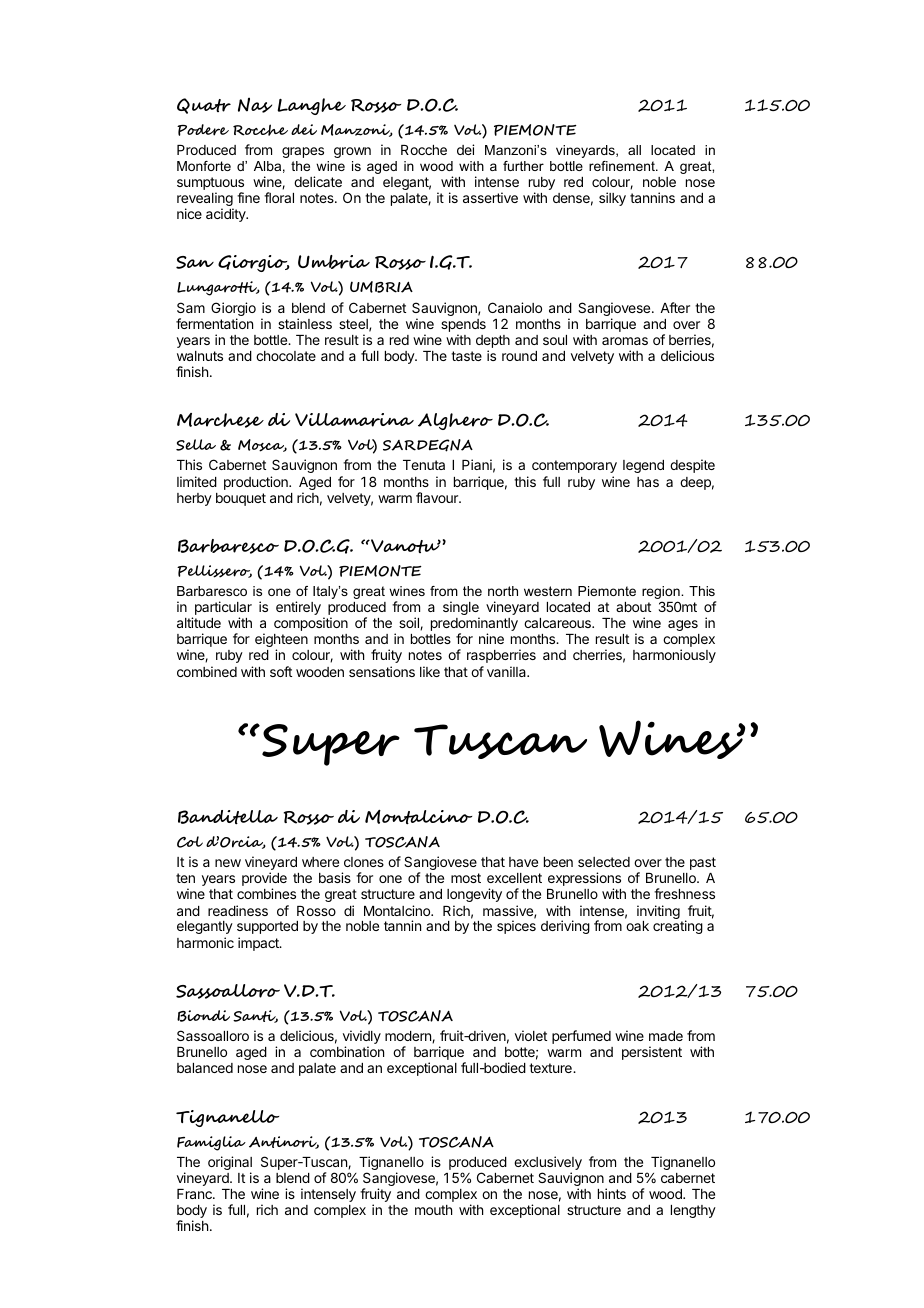 The width and height of the document is (924, 1308). I want to click on Nas, so click(255, 105).
